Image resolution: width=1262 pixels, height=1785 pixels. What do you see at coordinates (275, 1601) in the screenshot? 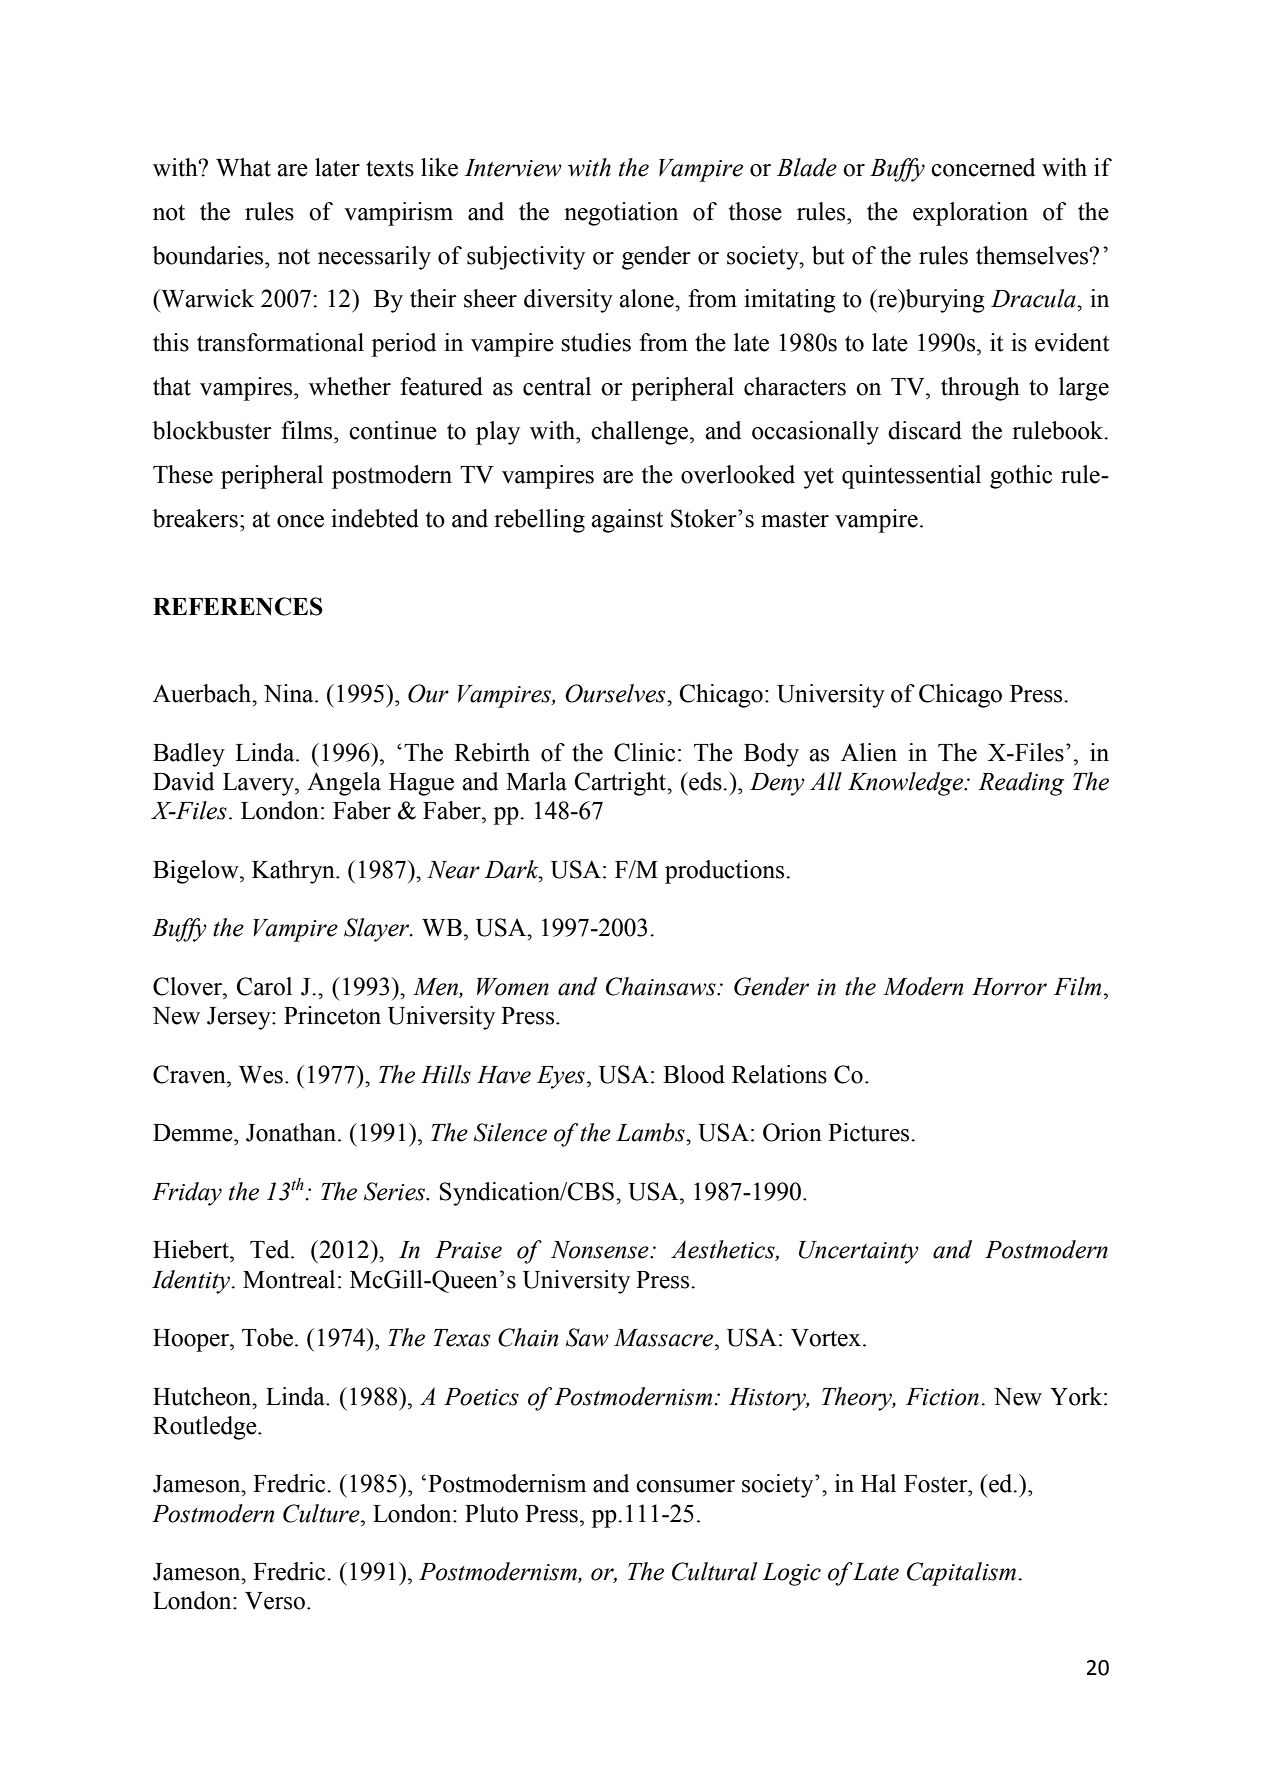
I see `Verso` at bounding box center [275, 1601].
